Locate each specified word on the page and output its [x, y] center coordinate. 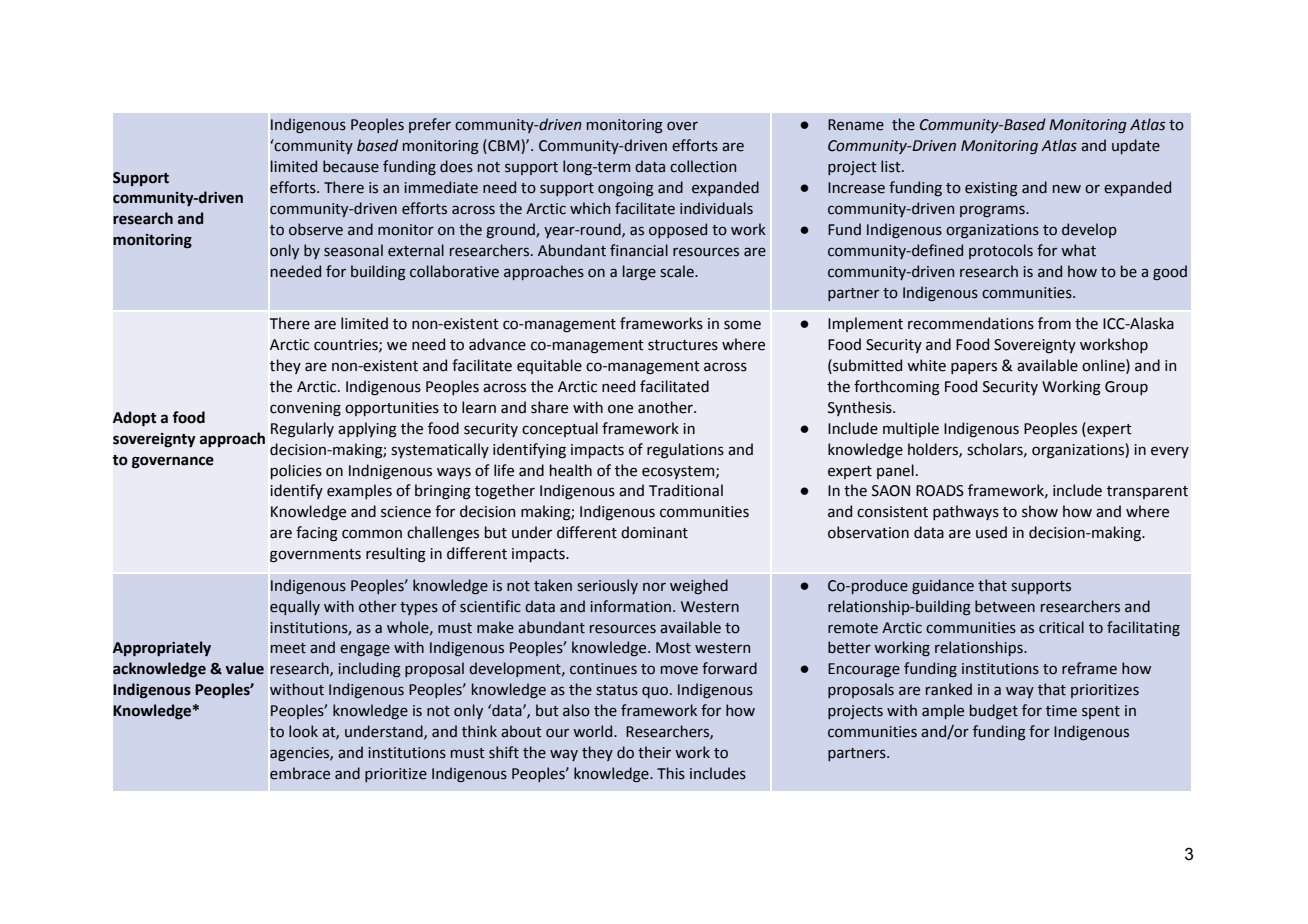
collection [703, 166]
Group [1126, 388]
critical [1061, 627]
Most [673, 648]
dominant [654, 532]
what [1078, 250]
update [1136, 146]
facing [317, 534]
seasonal [353, 250]
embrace [300, 773]
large [639, 272]
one [620, 409]
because [351, 166]
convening [305, 409]
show [1040, 511]
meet [288, 648]
